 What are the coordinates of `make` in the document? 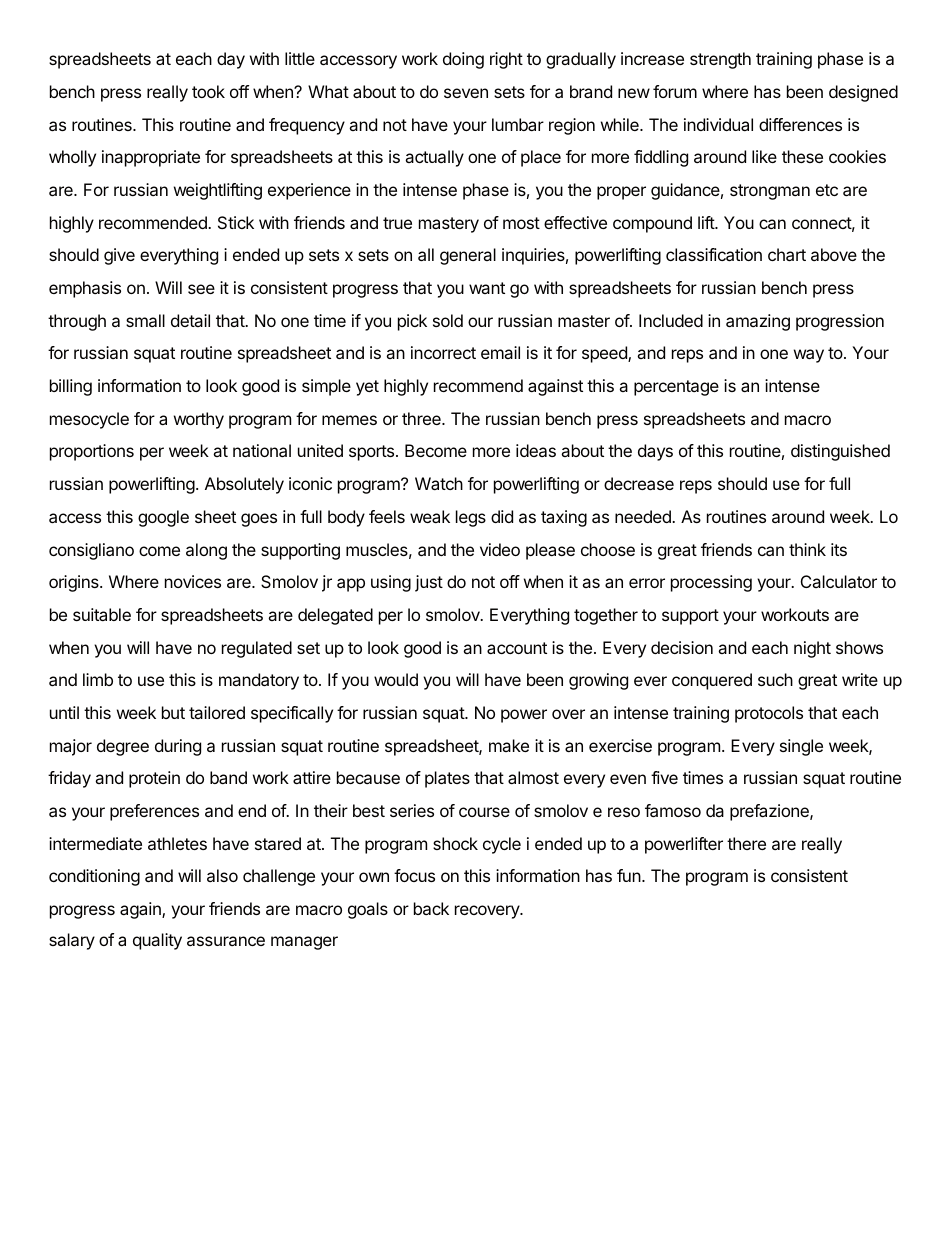 It's located at (509, 745).
